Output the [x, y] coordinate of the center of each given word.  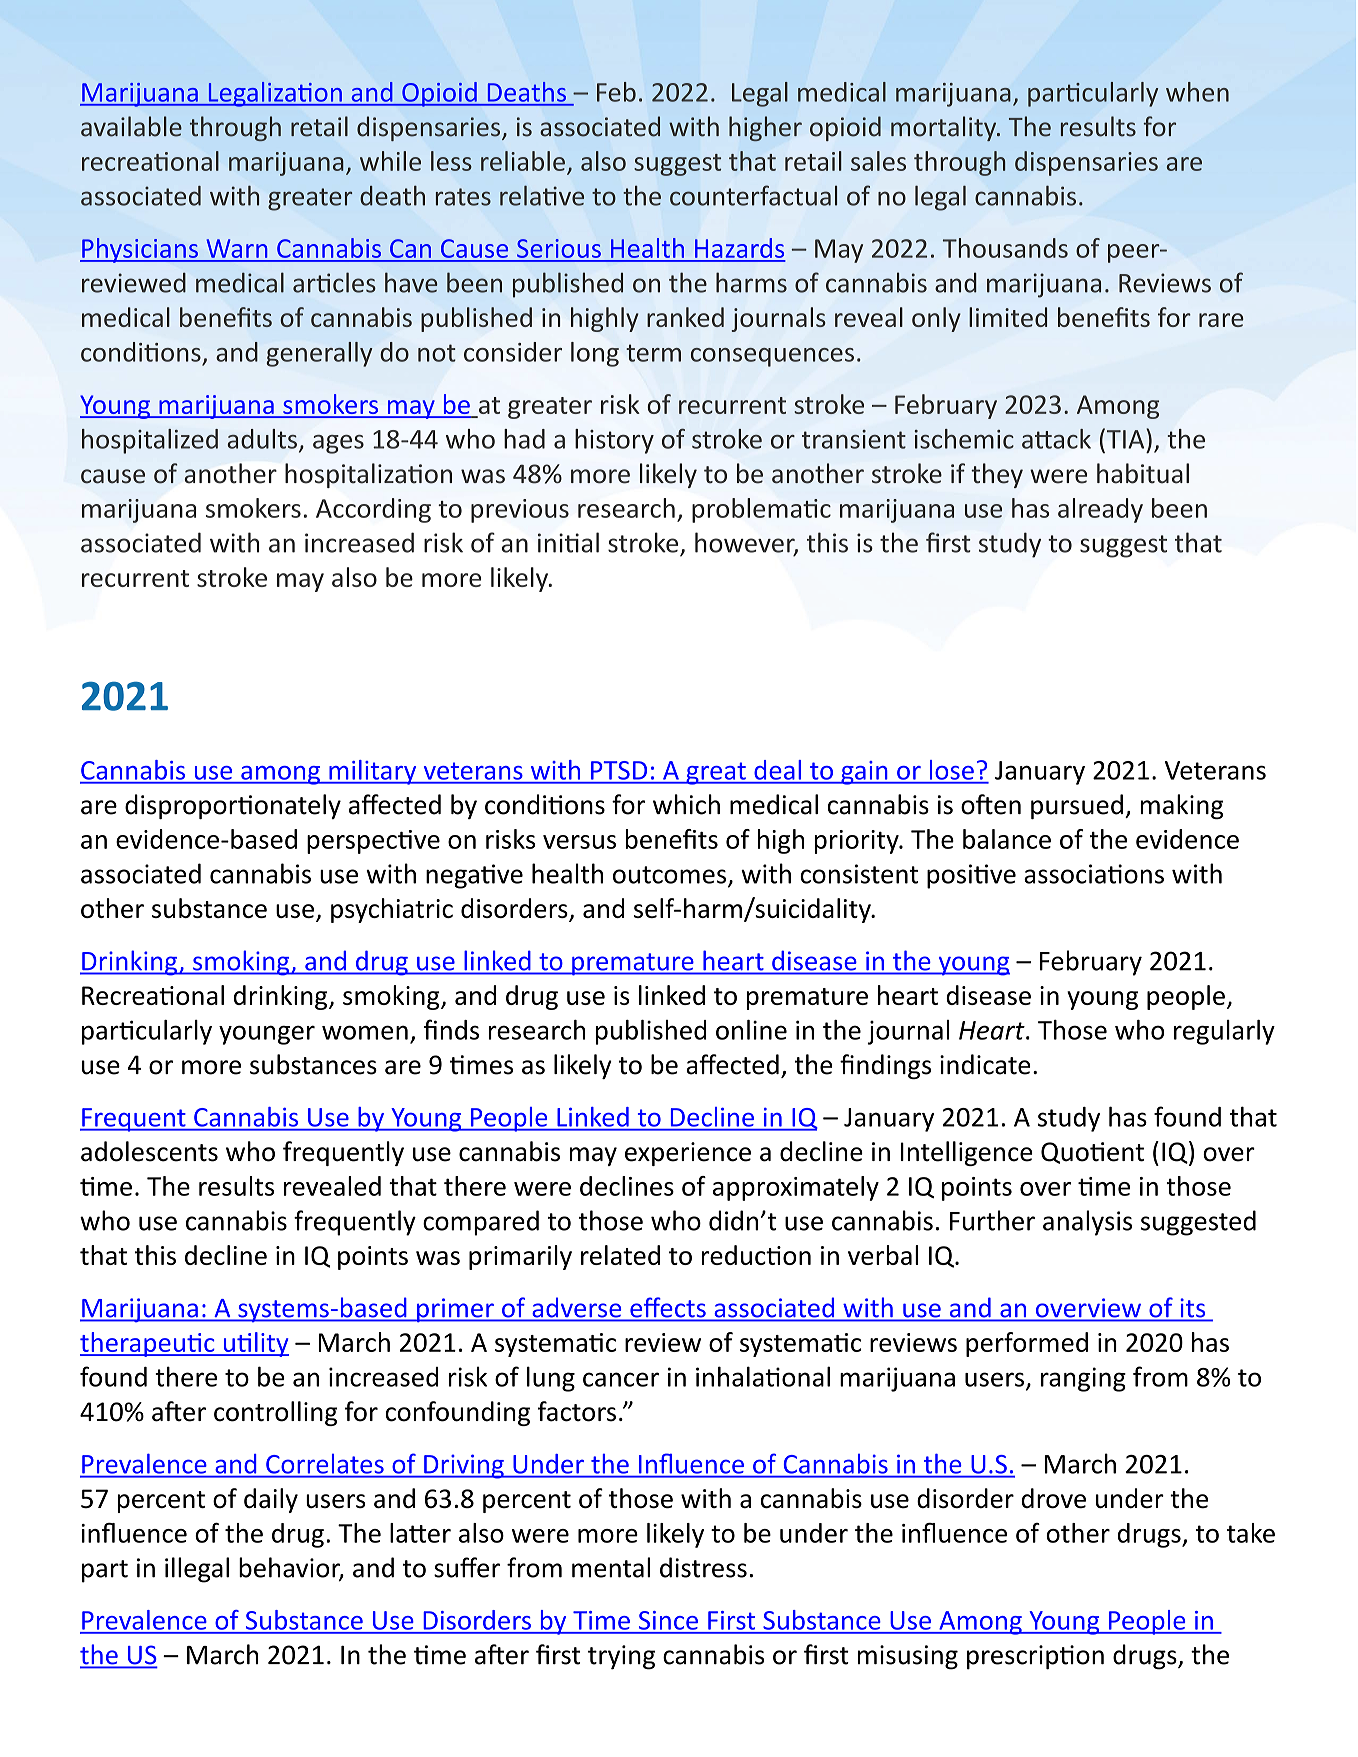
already [1100, 510]
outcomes [671, 876]
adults [262, 439]
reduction [756, 1255]
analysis [1087, 1223]
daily [271, 1500]
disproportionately [233, 806]
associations [1094, 874]
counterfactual [753, 195]
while [390, 161]
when [1197, 92]
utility [255, 1344]
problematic [761, 510]
